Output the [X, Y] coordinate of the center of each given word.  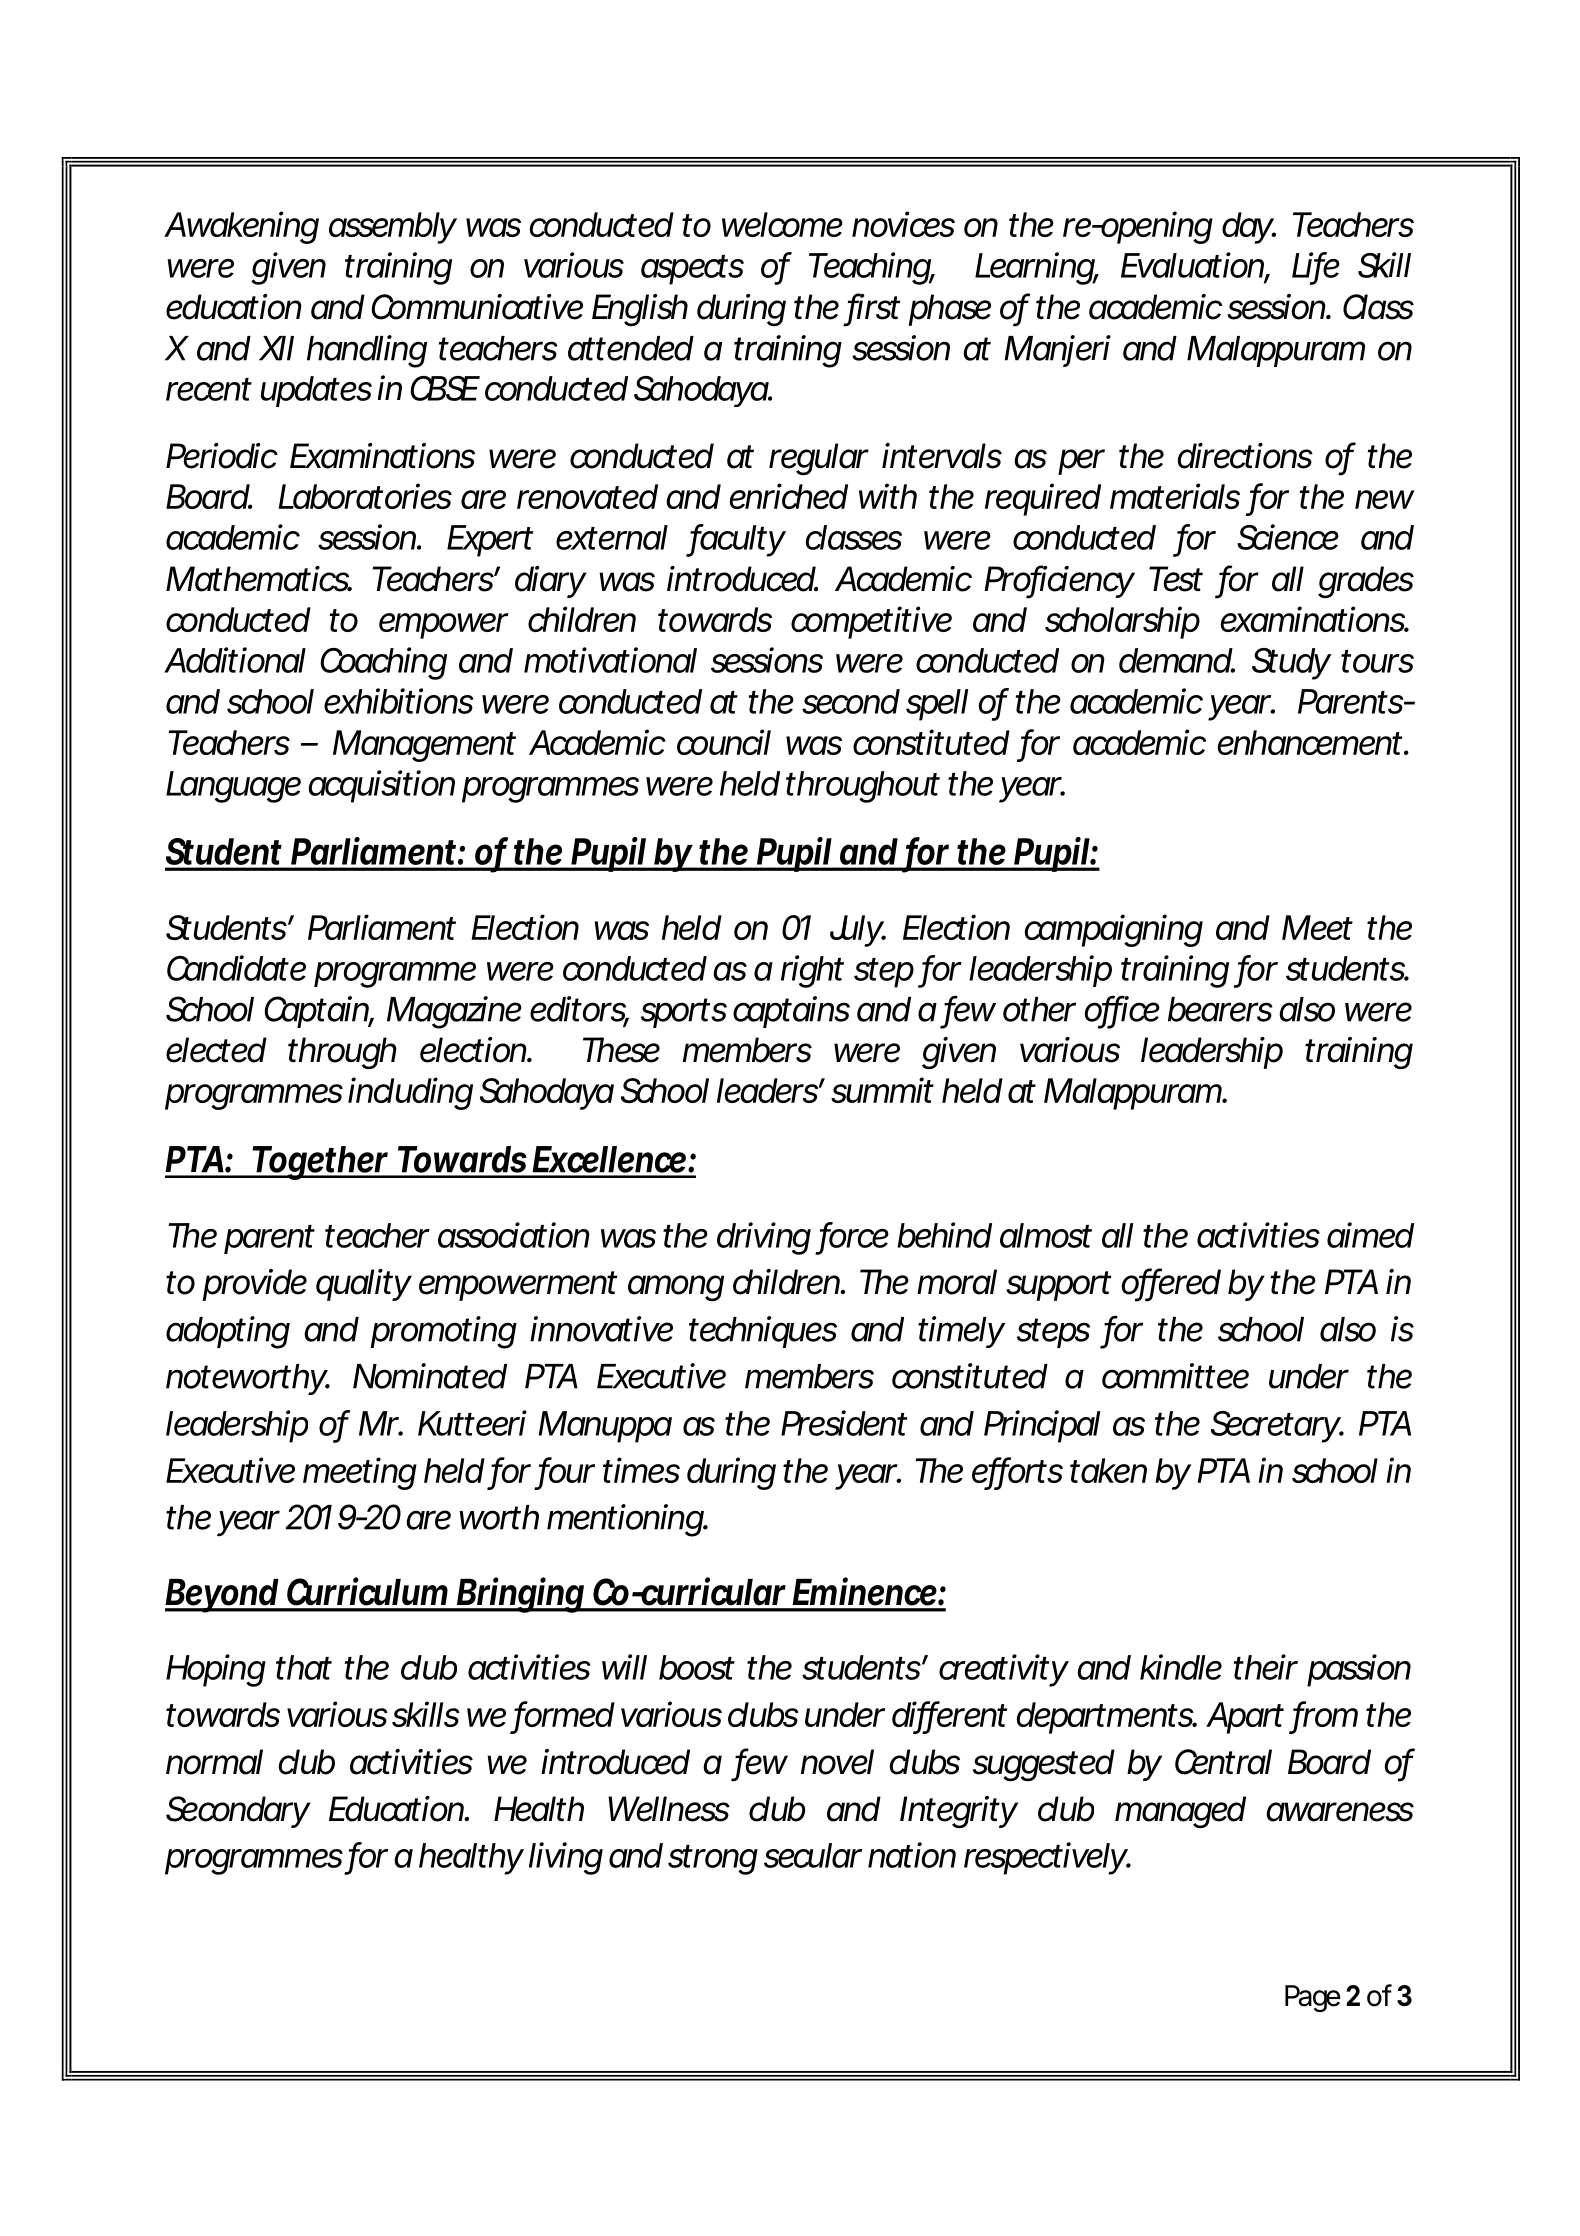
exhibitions [399, 701]
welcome [782, 224]
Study [1291, 664]
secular [813, 1855]
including [410, 1093]
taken [1108, 1470]
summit [882, 1090]
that [304, 1667]
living [566, 1858]
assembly [393, 228]
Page [1313, 1998]
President [844, 1423]
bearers [1220, 1009]
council [724, 742]
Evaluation [1193, 266]
